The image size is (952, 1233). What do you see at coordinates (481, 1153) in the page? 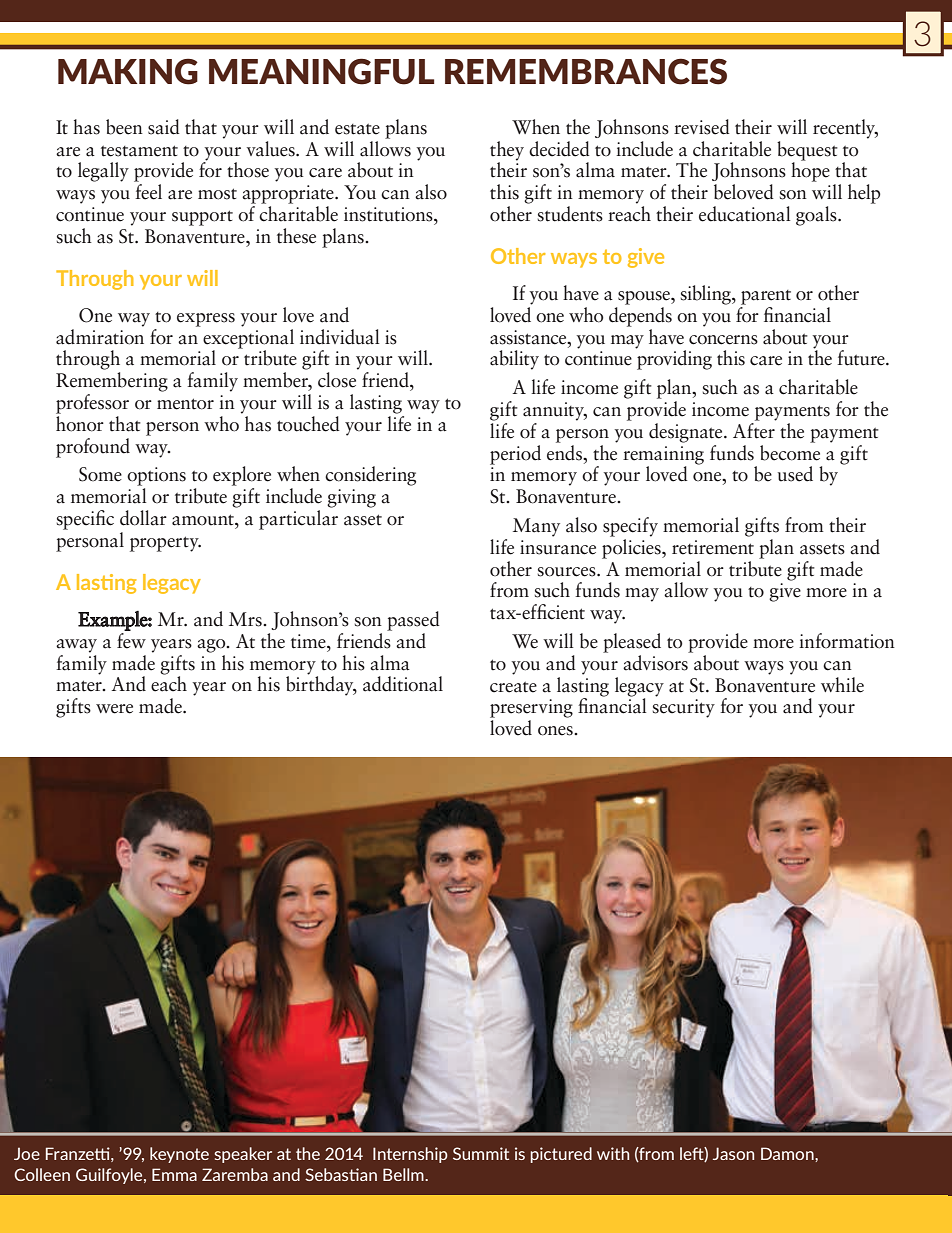
I see `Summit` at bounding box center [481, 1153].
